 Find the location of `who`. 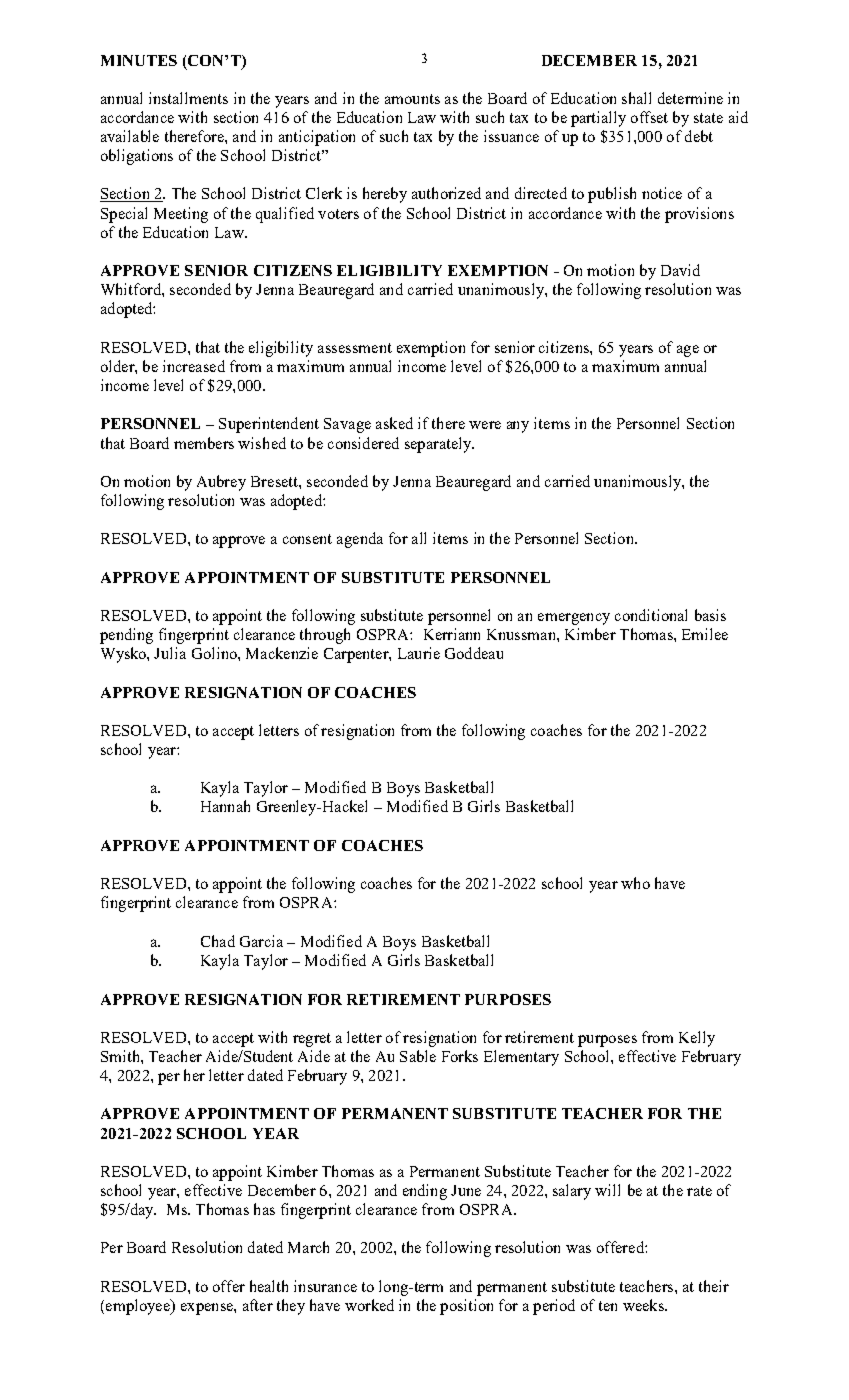

who is located at coordinates (635, 883).
